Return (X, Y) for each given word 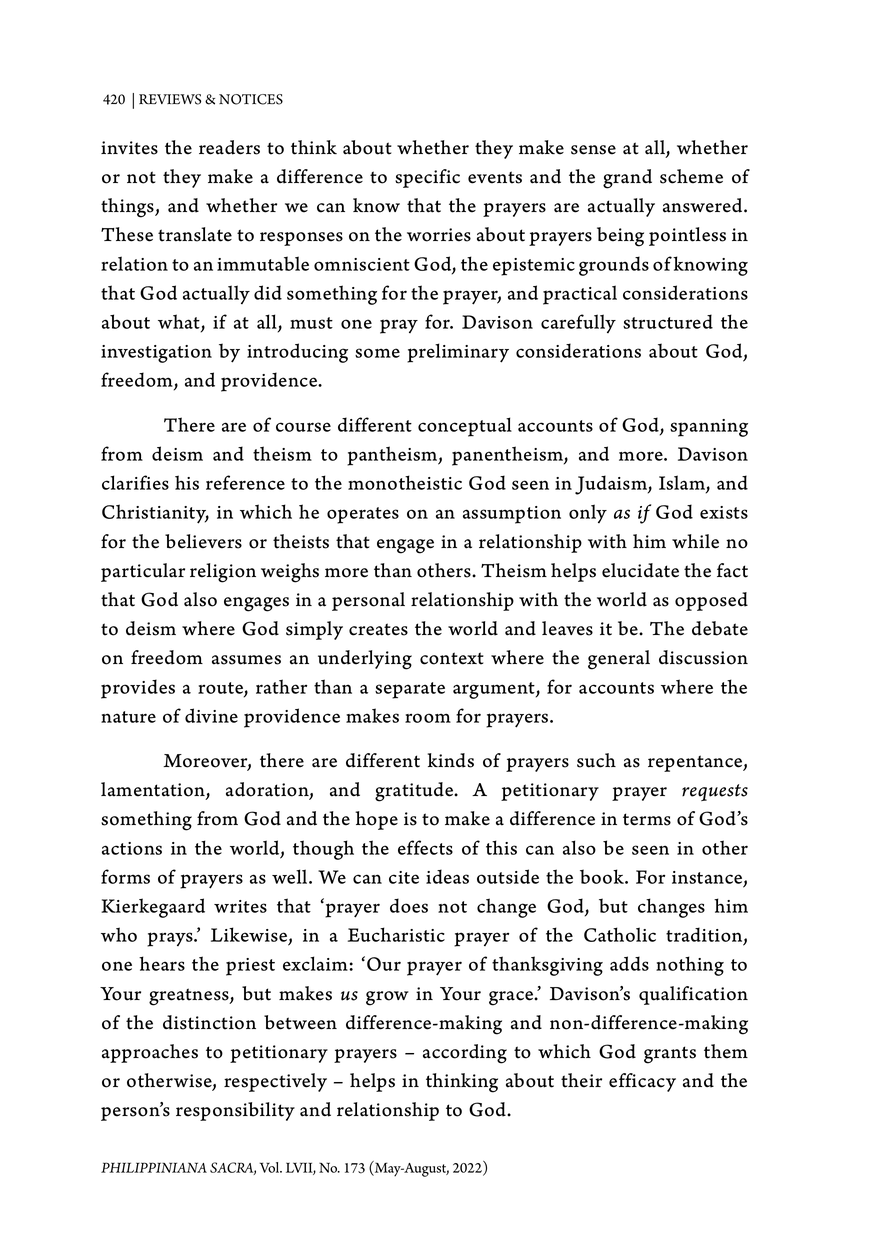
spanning (709, 428)
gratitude (415, 792)
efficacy (642, 1082)
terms (647, 819)
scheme (691, 176)
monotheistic (405, 482)
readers (229, 147)
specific (427, 178)
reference (245, 482)
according (465, 1054)
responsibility (235, 1111)
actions (132, 848)
